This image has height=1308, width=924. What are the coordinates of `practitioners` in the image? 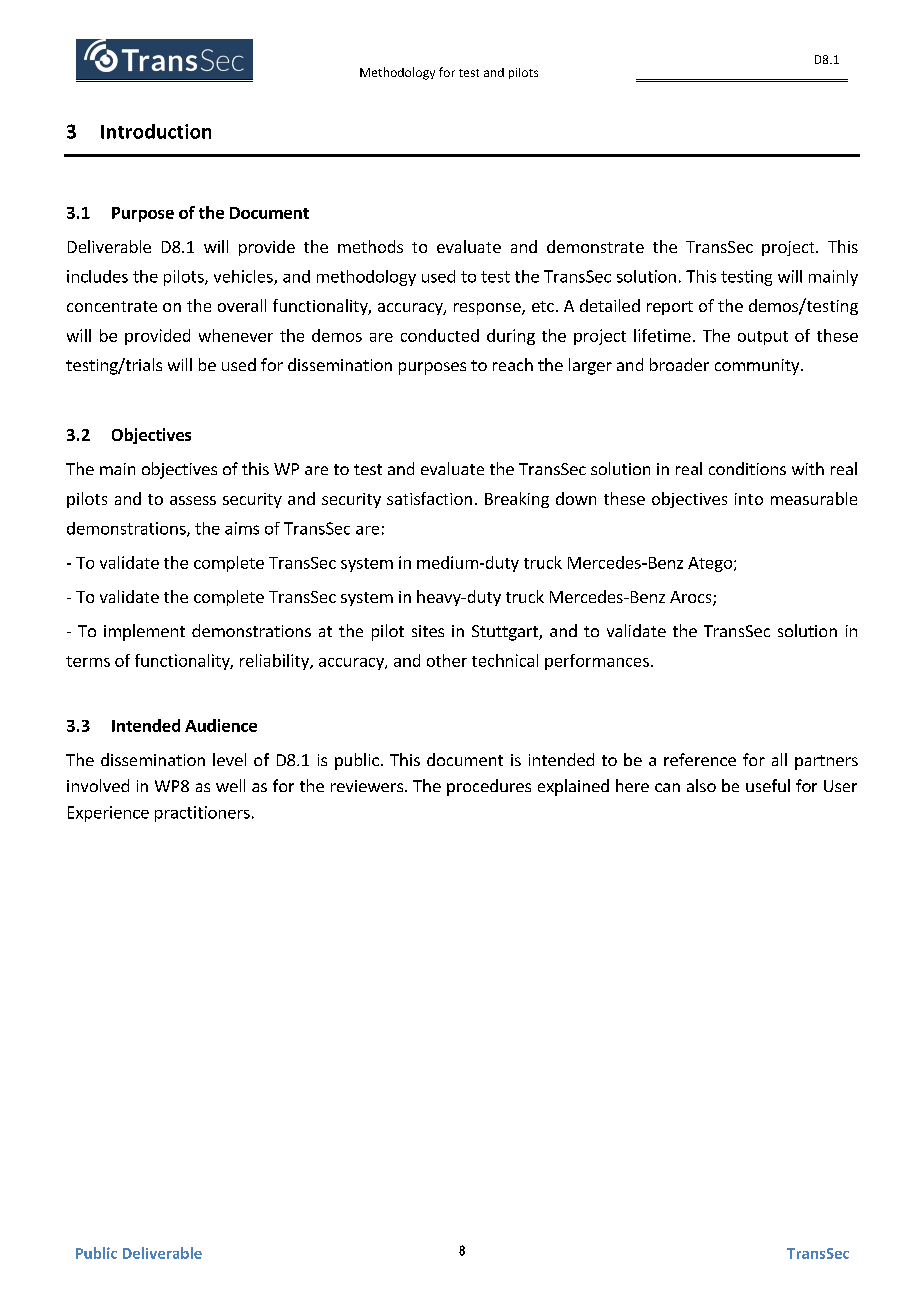 It's located at (202, 814).
